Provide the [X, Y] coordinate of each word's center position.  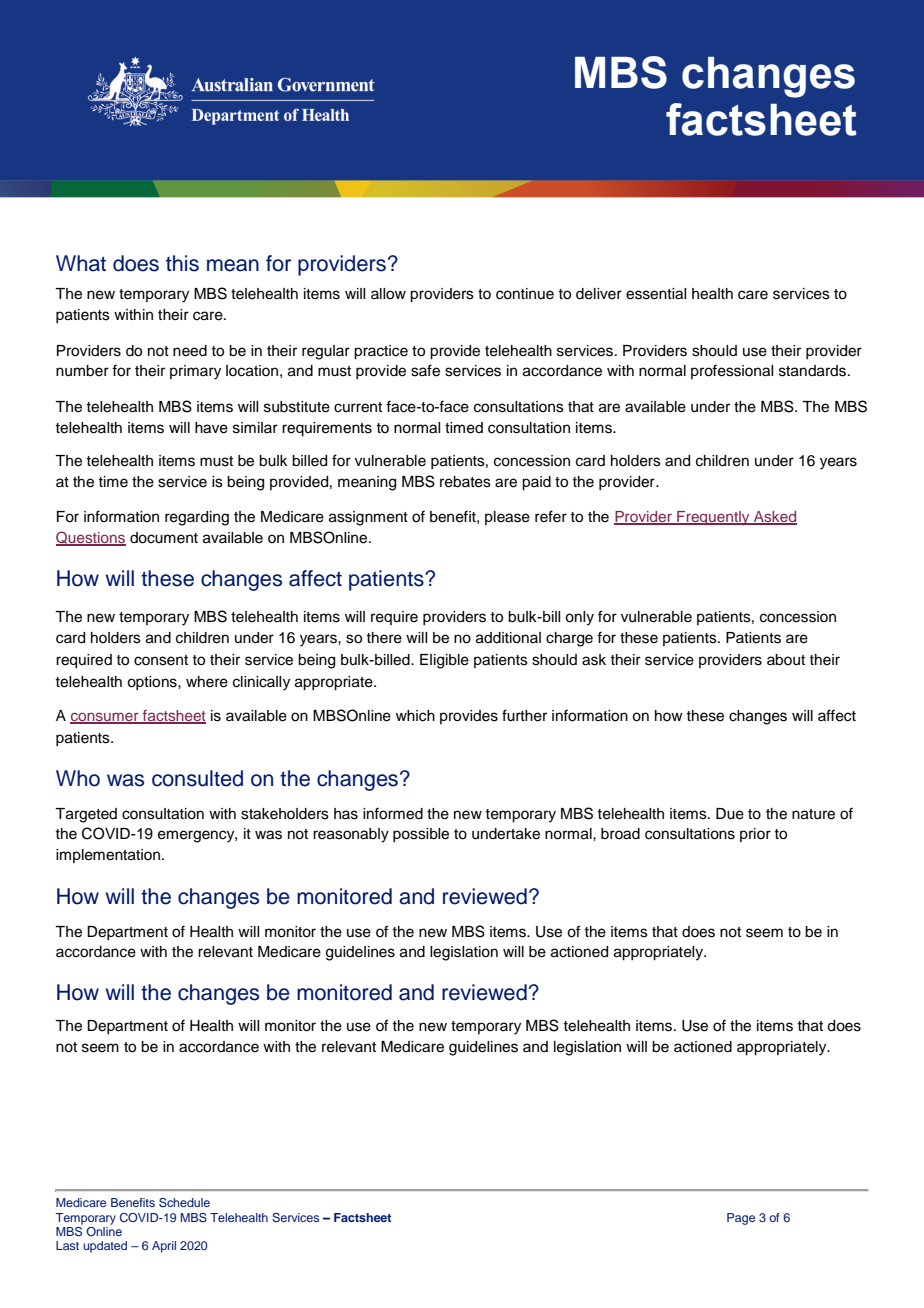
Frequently [713, 518]
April [164, 1247]
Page [741, 1219]
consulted [197, 778]
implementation [108, 856]
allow [388, 294]
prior [755, 835]
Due [730, 814]
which [415, 716]
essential [656, 294]
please [507, 518]
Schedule [184, 1202]
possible [421, 835]
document [164, 538]
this [182, 263]
